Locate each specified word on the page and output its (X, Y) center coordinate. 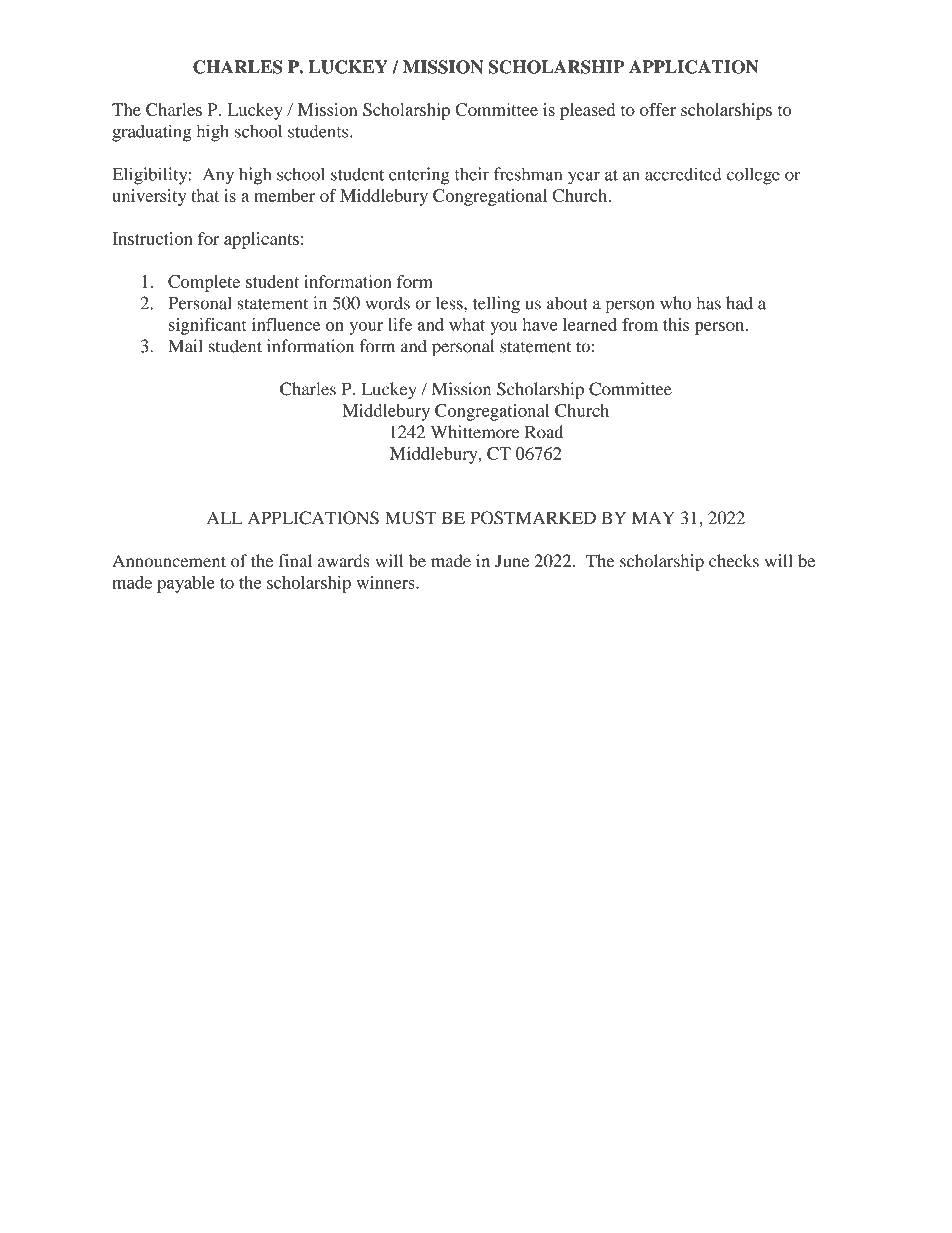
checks (734, 561)
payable (186, 584)
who (675, 303)
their (472, 174)
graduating (152, 133)
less (450, 303)
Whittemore (475, 432)
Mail (185, 346)
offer (658, 109)
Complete (204, 283)
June (512, 561)
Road (544, 432)
